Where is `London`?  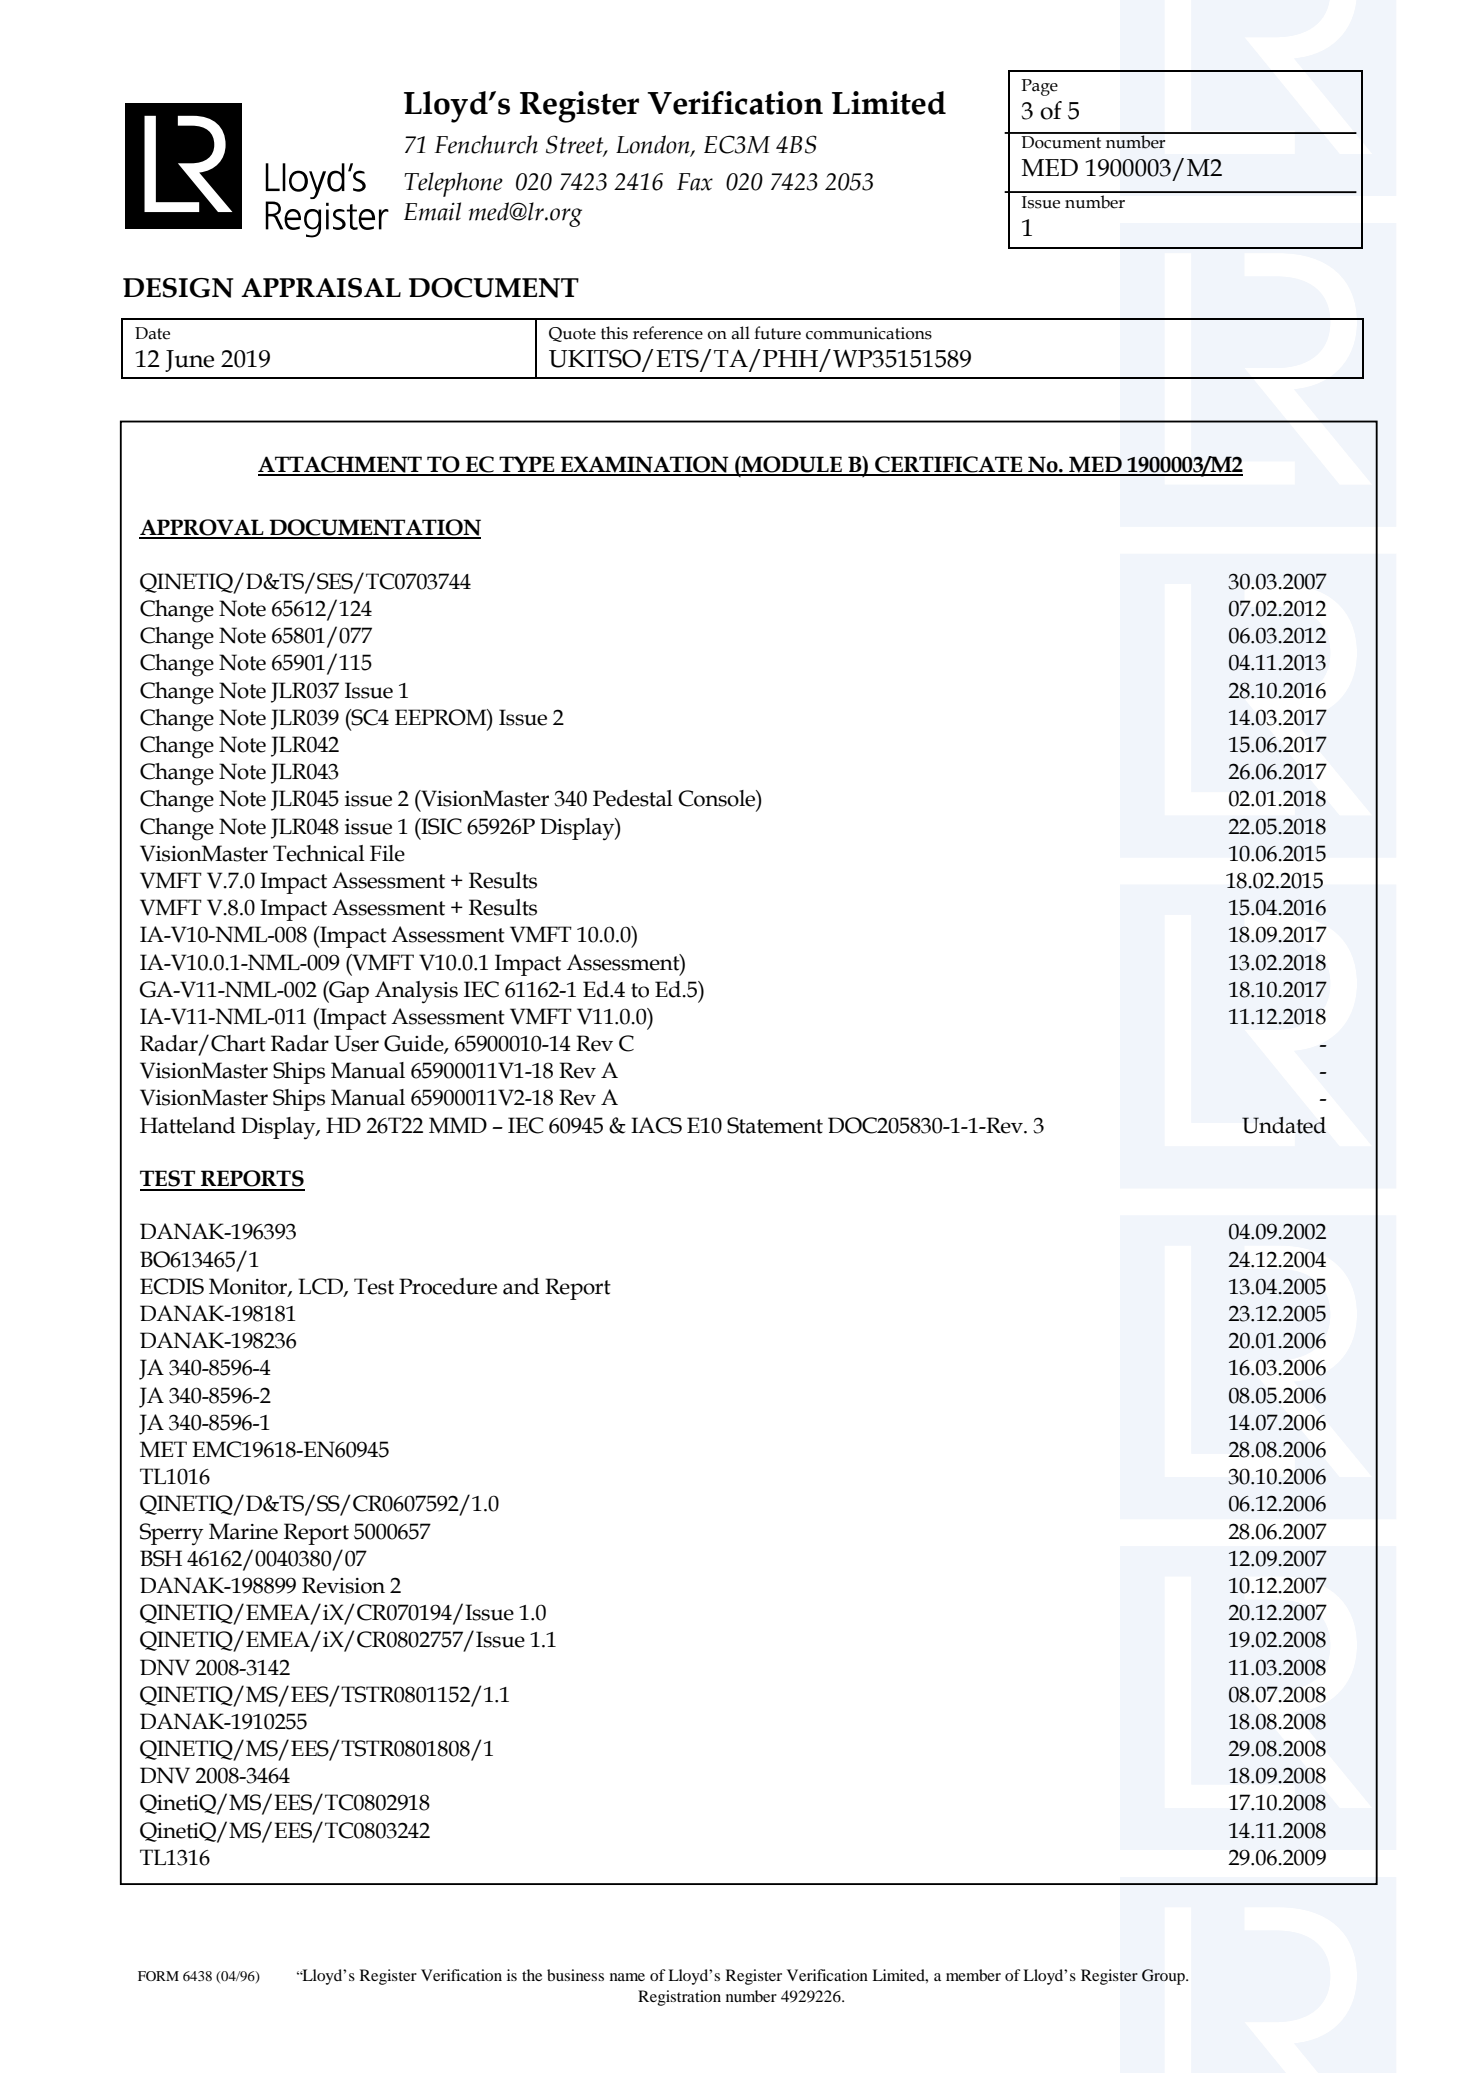
London is located at coordinates (654, 145).
